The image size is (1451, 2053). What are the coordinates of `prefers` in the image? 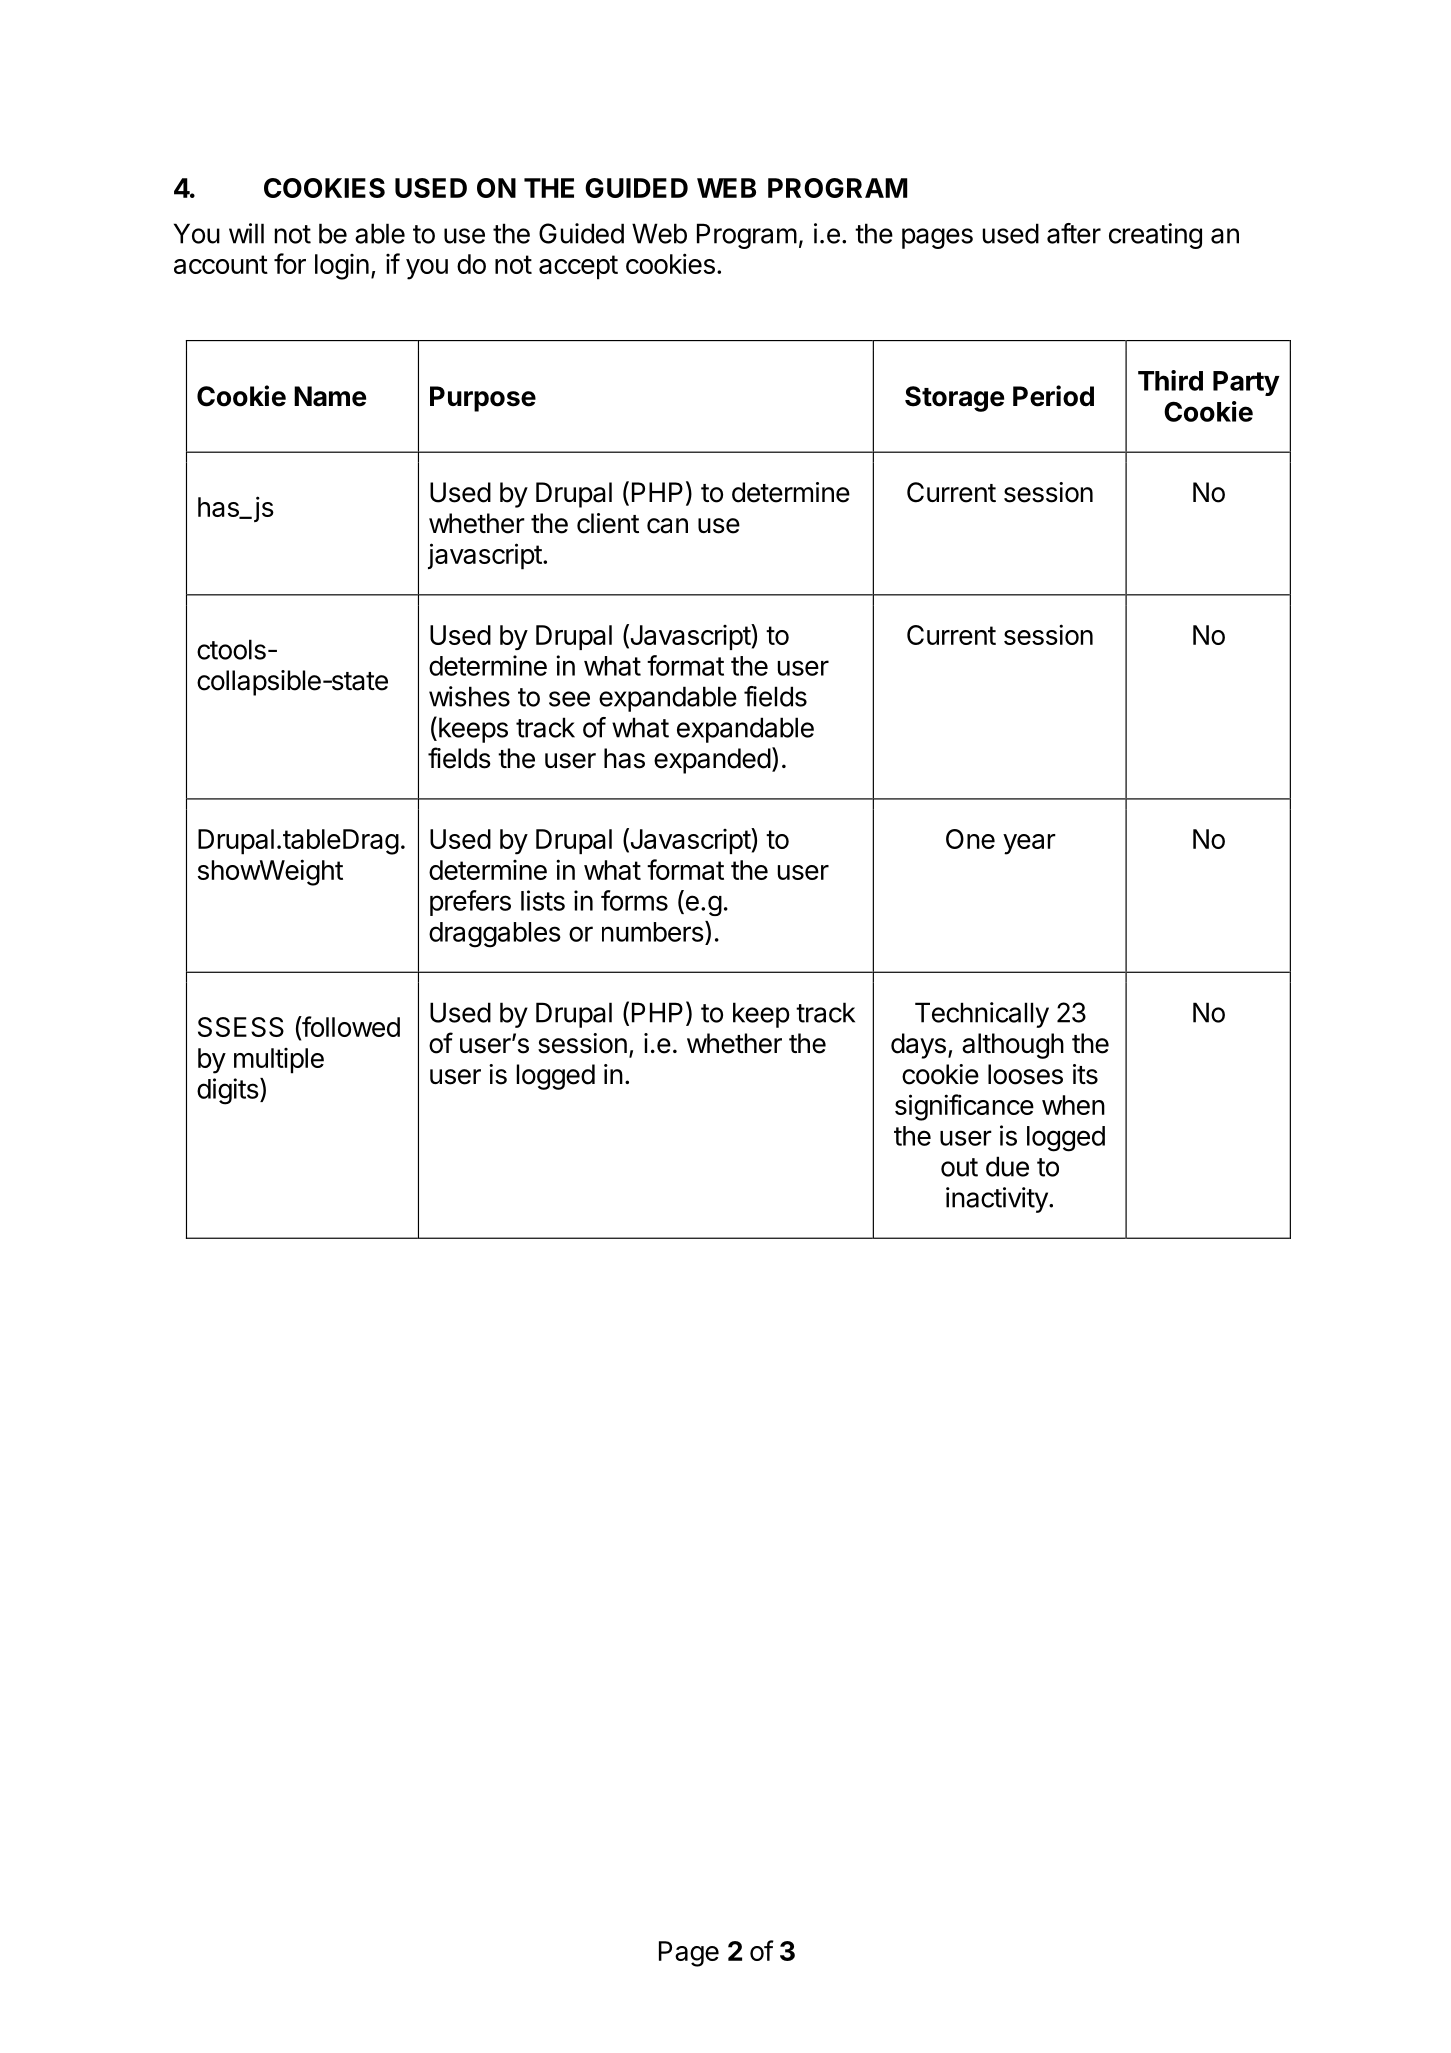 It's located at (470, 903).
